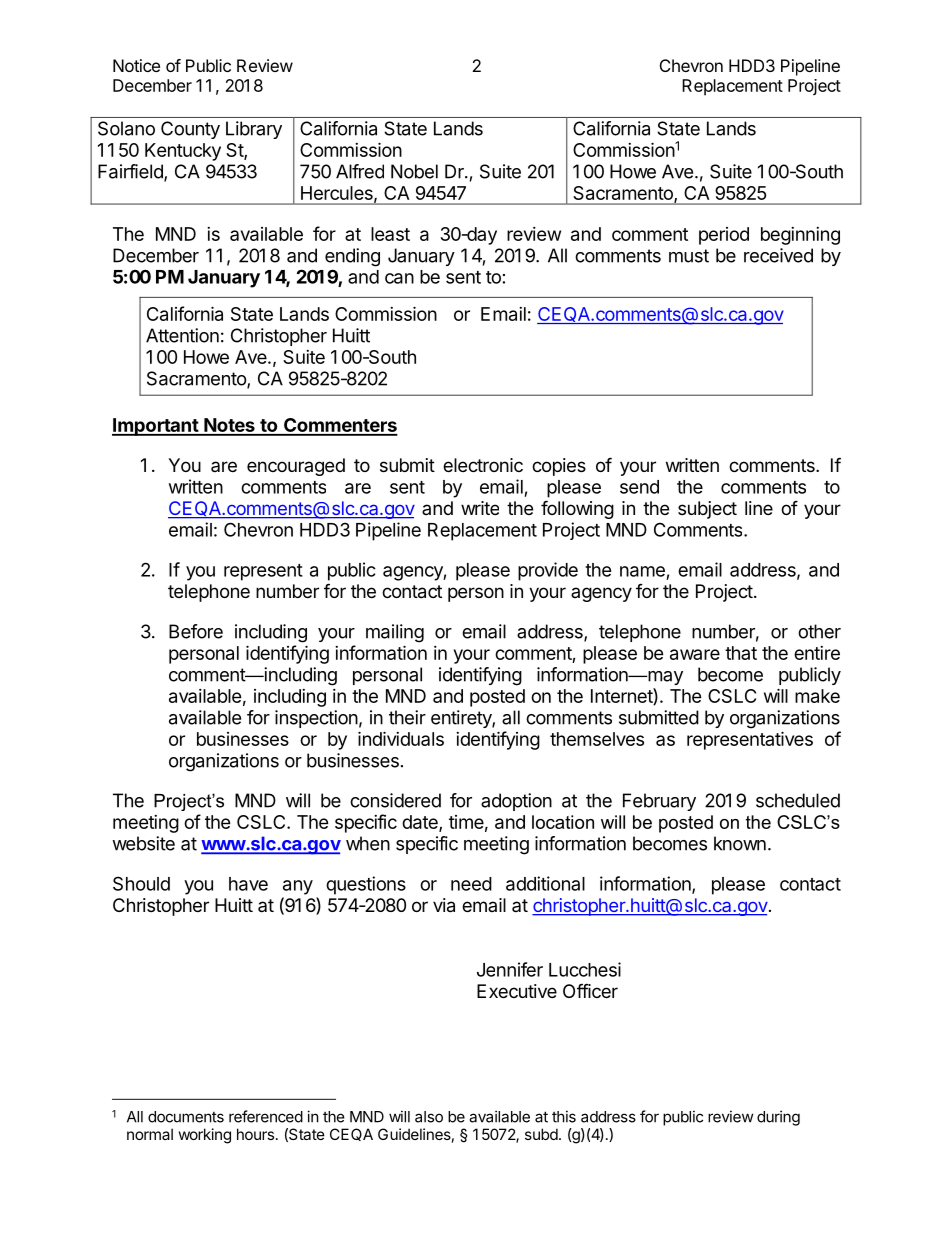  What do you see at coordinates (778, 1118) in the page?
I see `during` at bounding box center [778, 1118].
